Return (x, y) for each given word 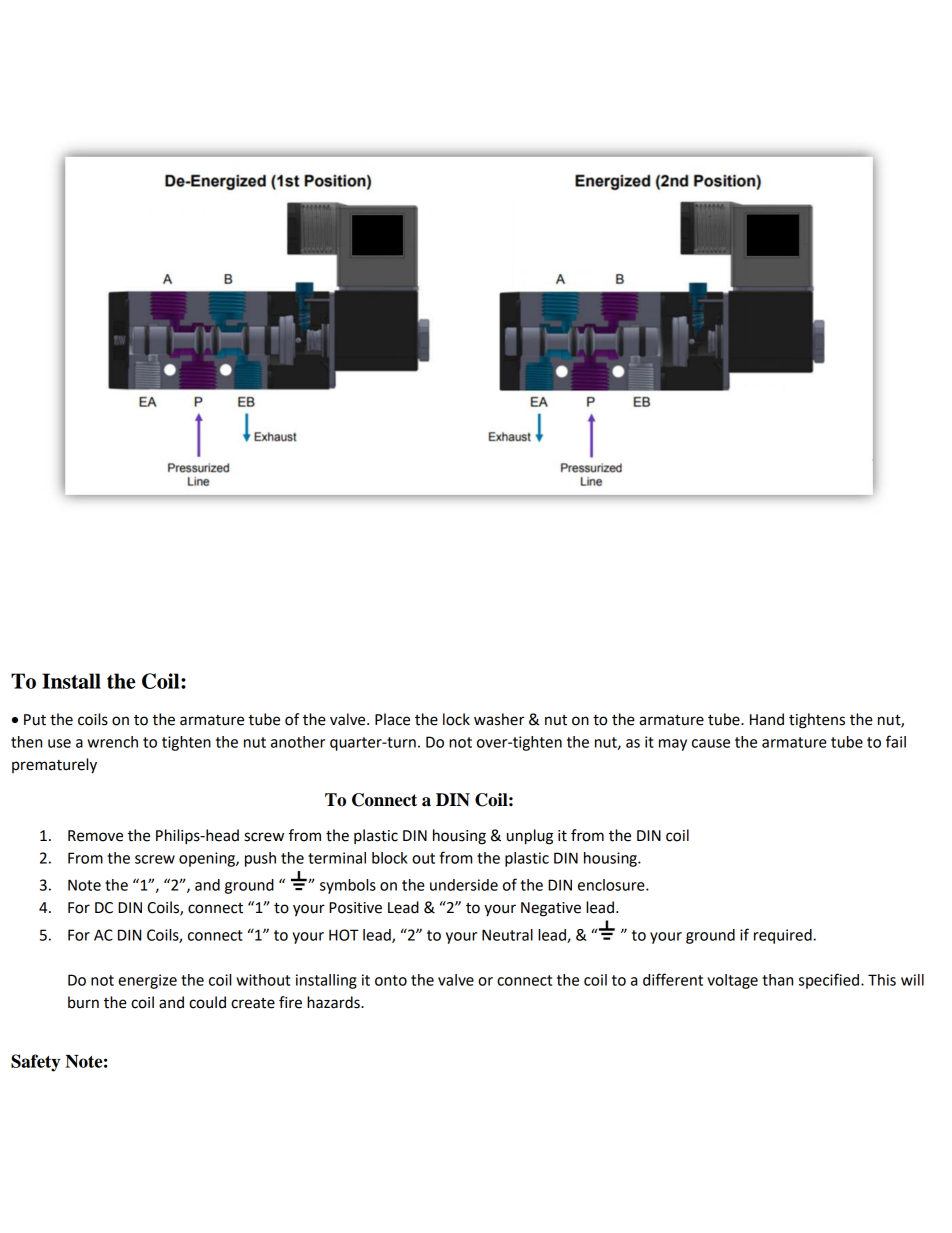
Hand (767, 719)
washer (499, 719)
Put (35, 720)
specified (830, 981)
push (260, 859)
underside (464, 885)
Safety (35, 1063)
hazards (334, 1002)
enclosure (612, 885)
